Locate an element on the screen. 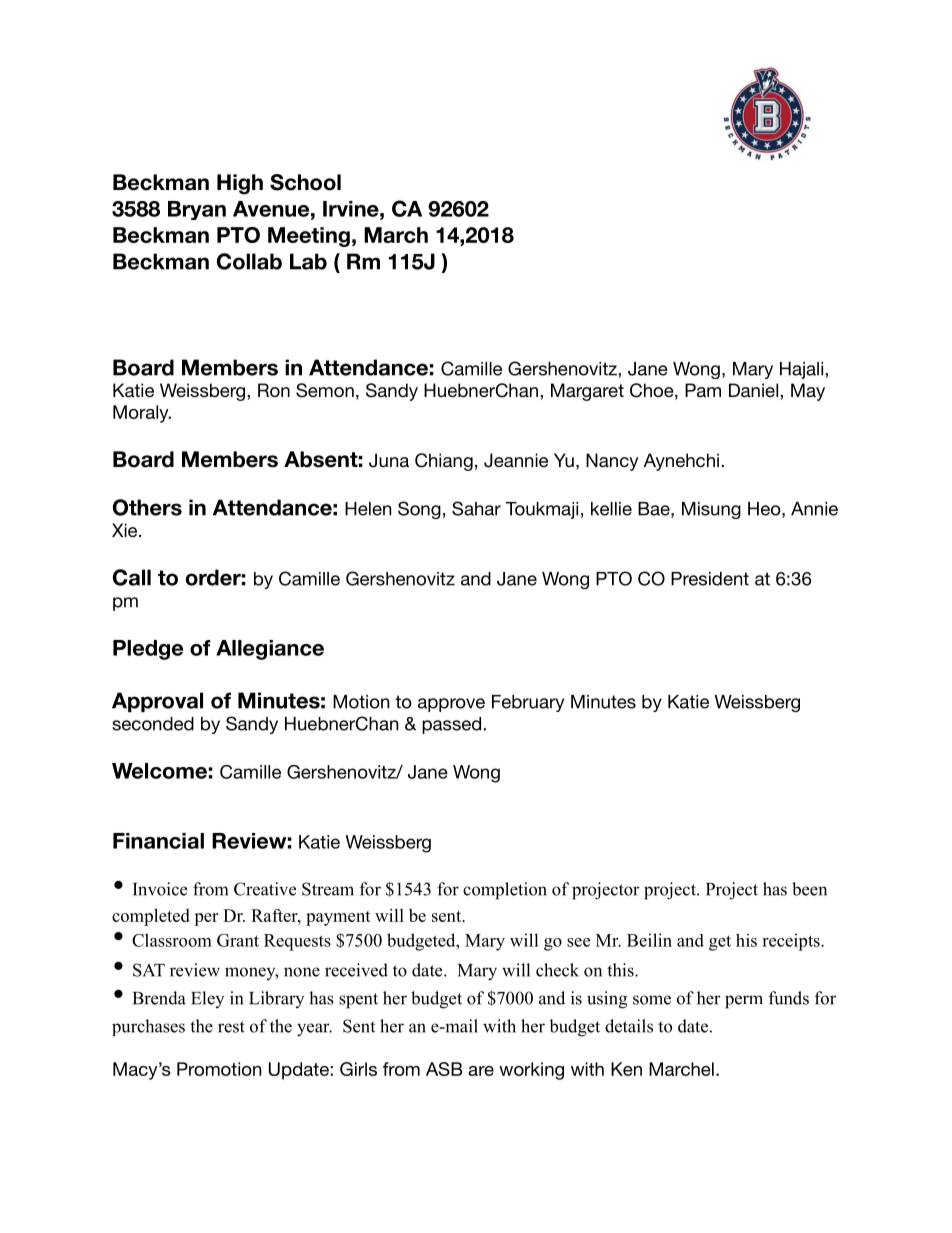 Image resolution: width=952 pixels, height=1233 pixels. completion is located at coordinates (505, 891).
